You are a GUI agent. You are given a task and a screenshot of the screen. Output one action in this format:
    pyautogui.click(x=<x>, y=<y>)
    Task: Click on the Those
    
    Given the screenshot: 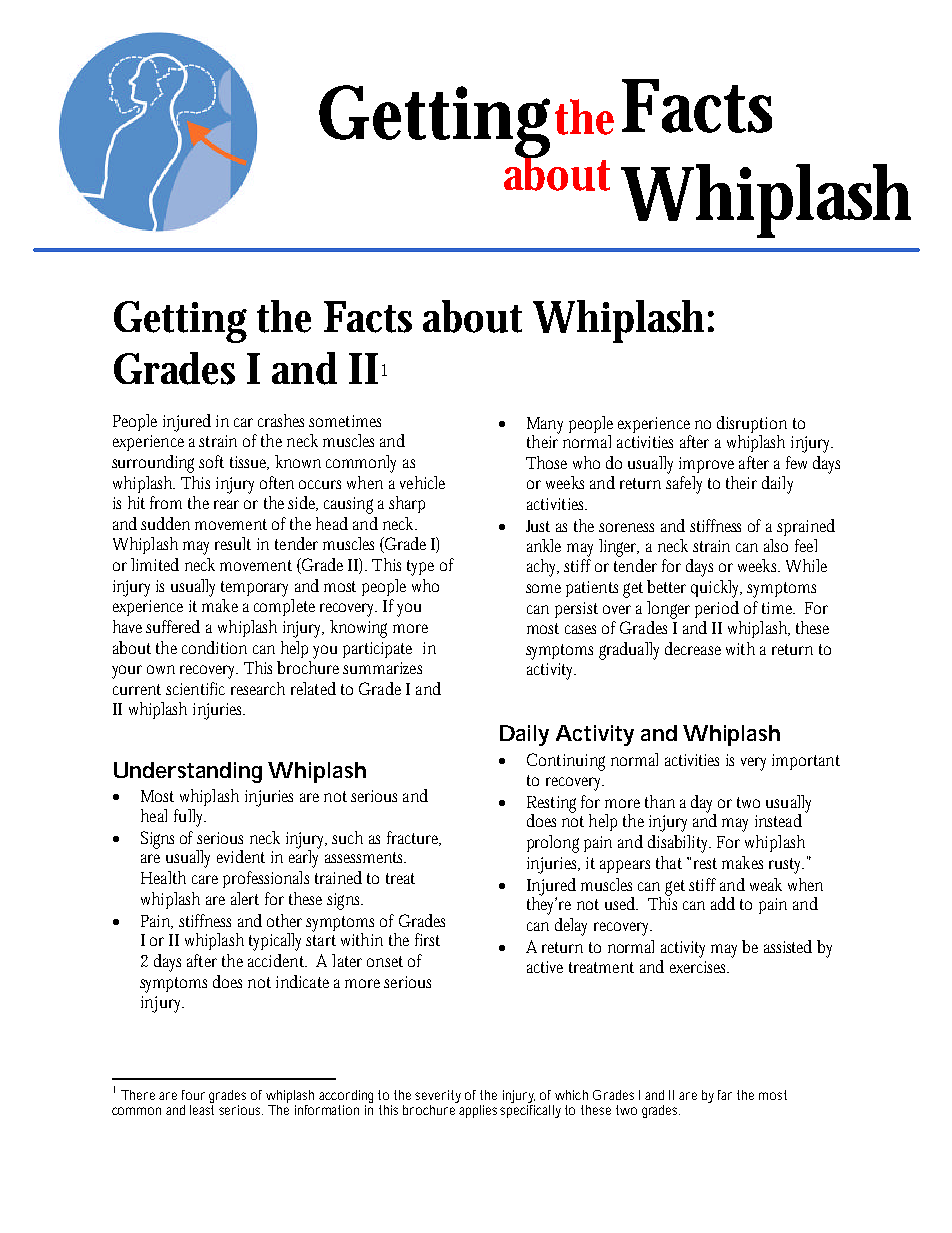 What is the action you would take?
    pyautogui.click(x=546, y=462)
